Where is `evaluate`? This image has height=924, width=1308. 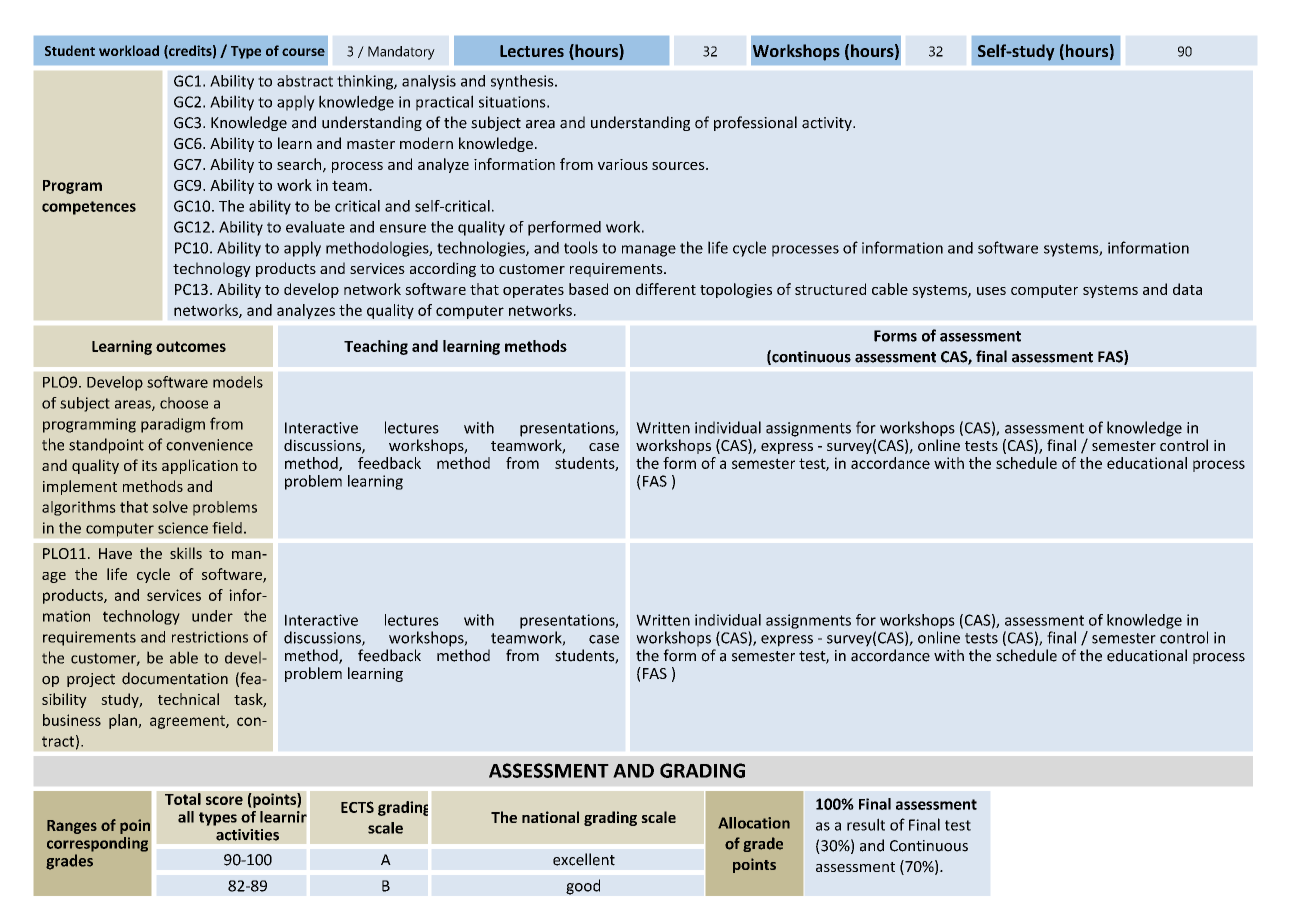 evaluate is located at coordinates (315, 227).
